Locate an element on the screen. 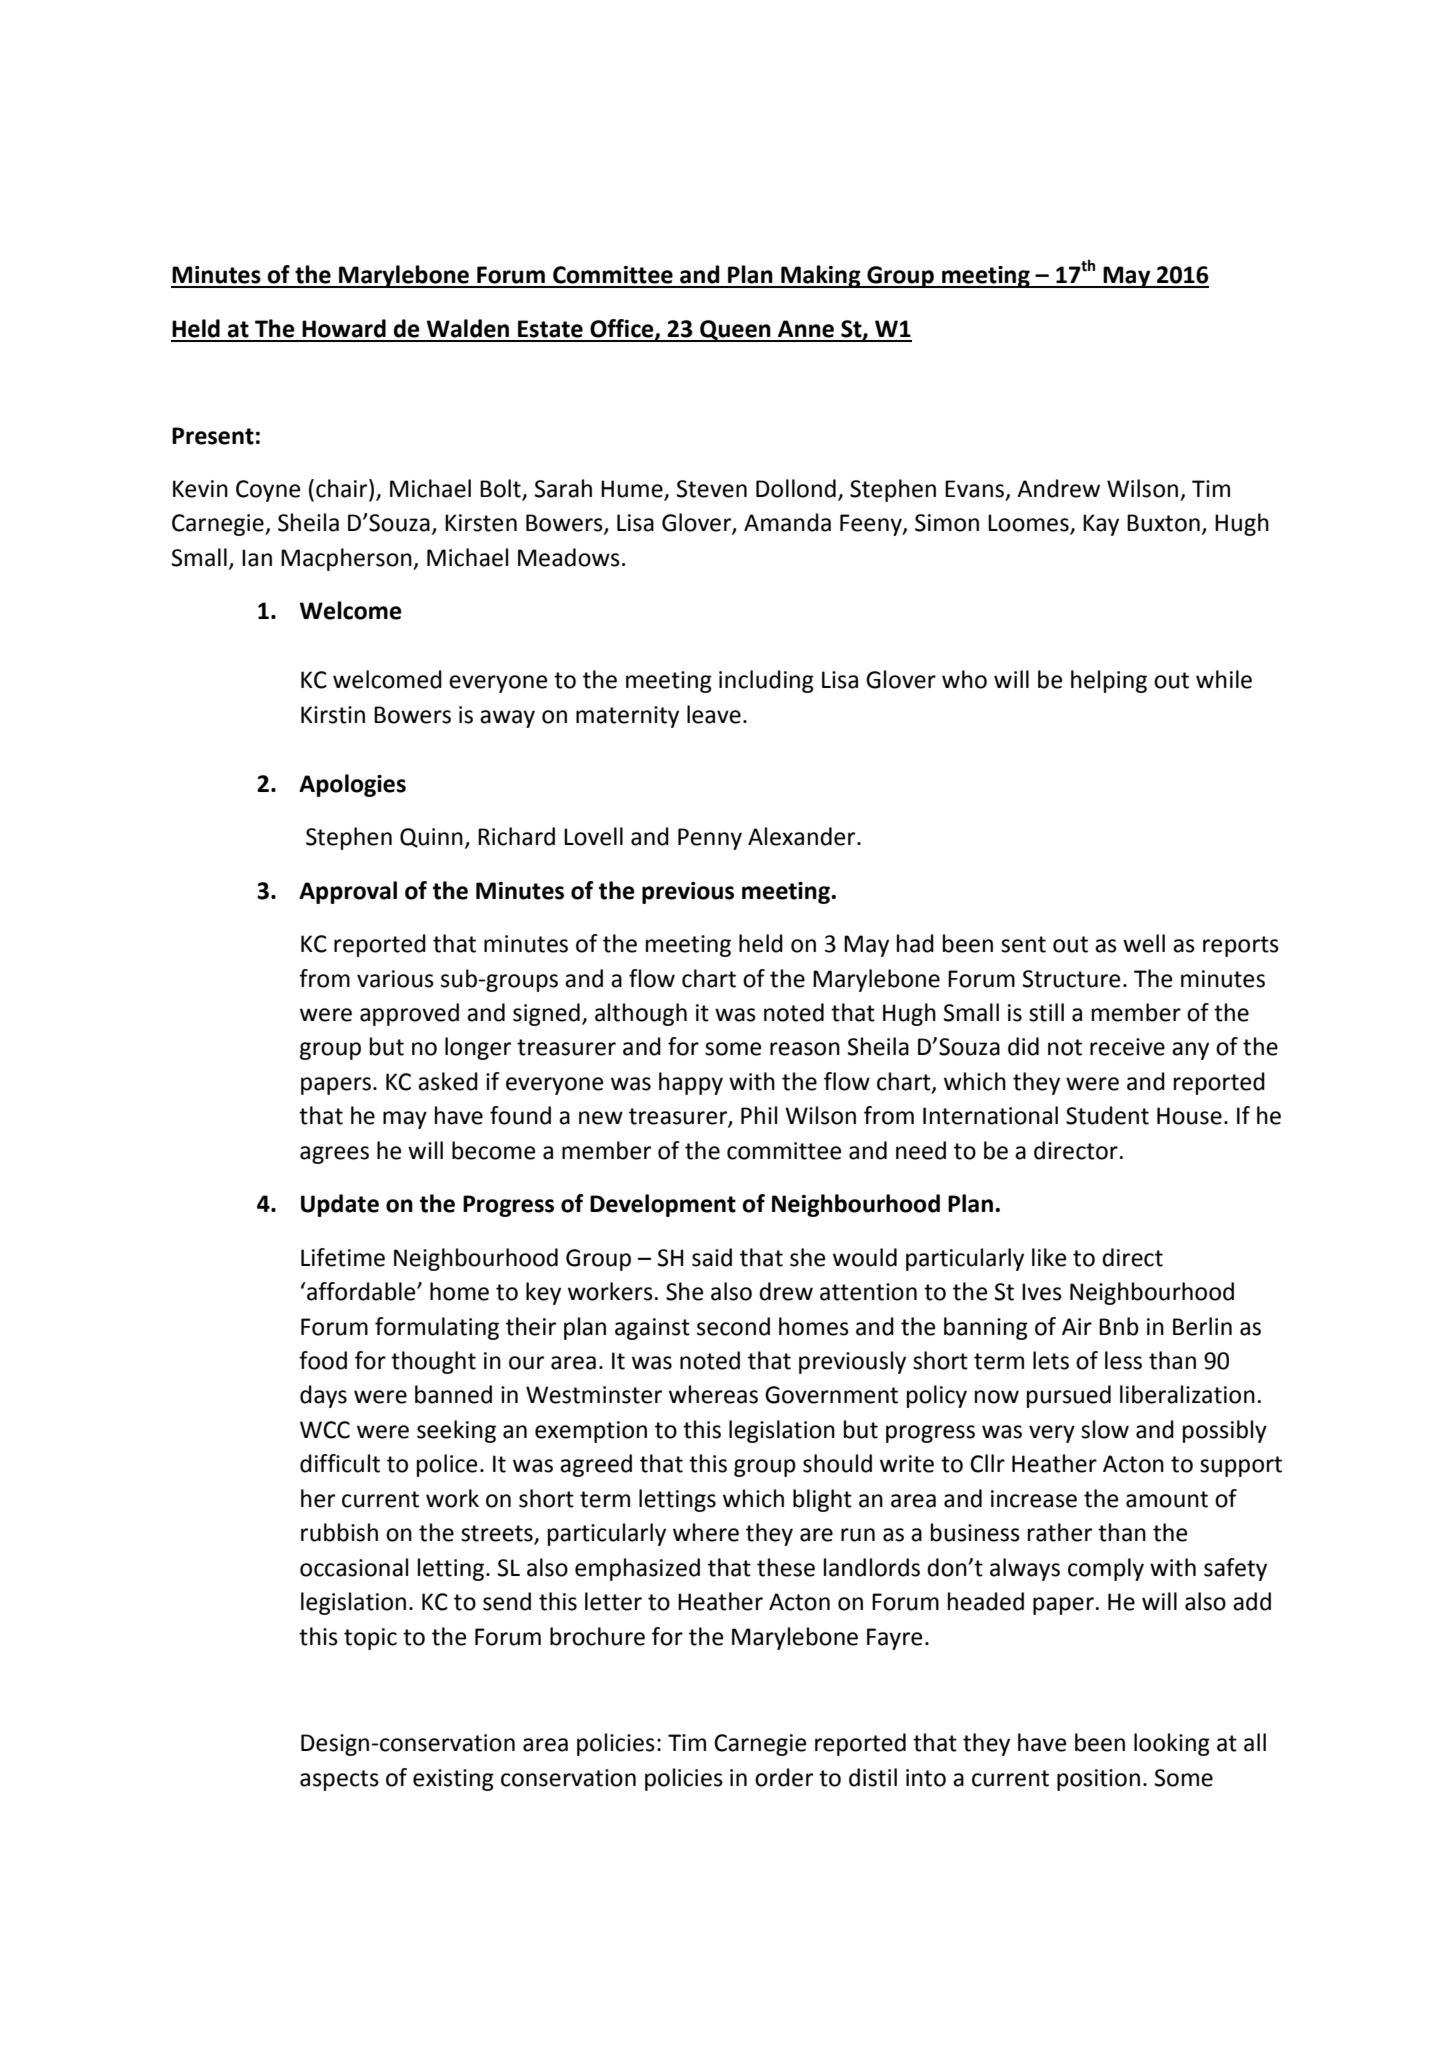  Howard is located at coordinates (344, 328).
